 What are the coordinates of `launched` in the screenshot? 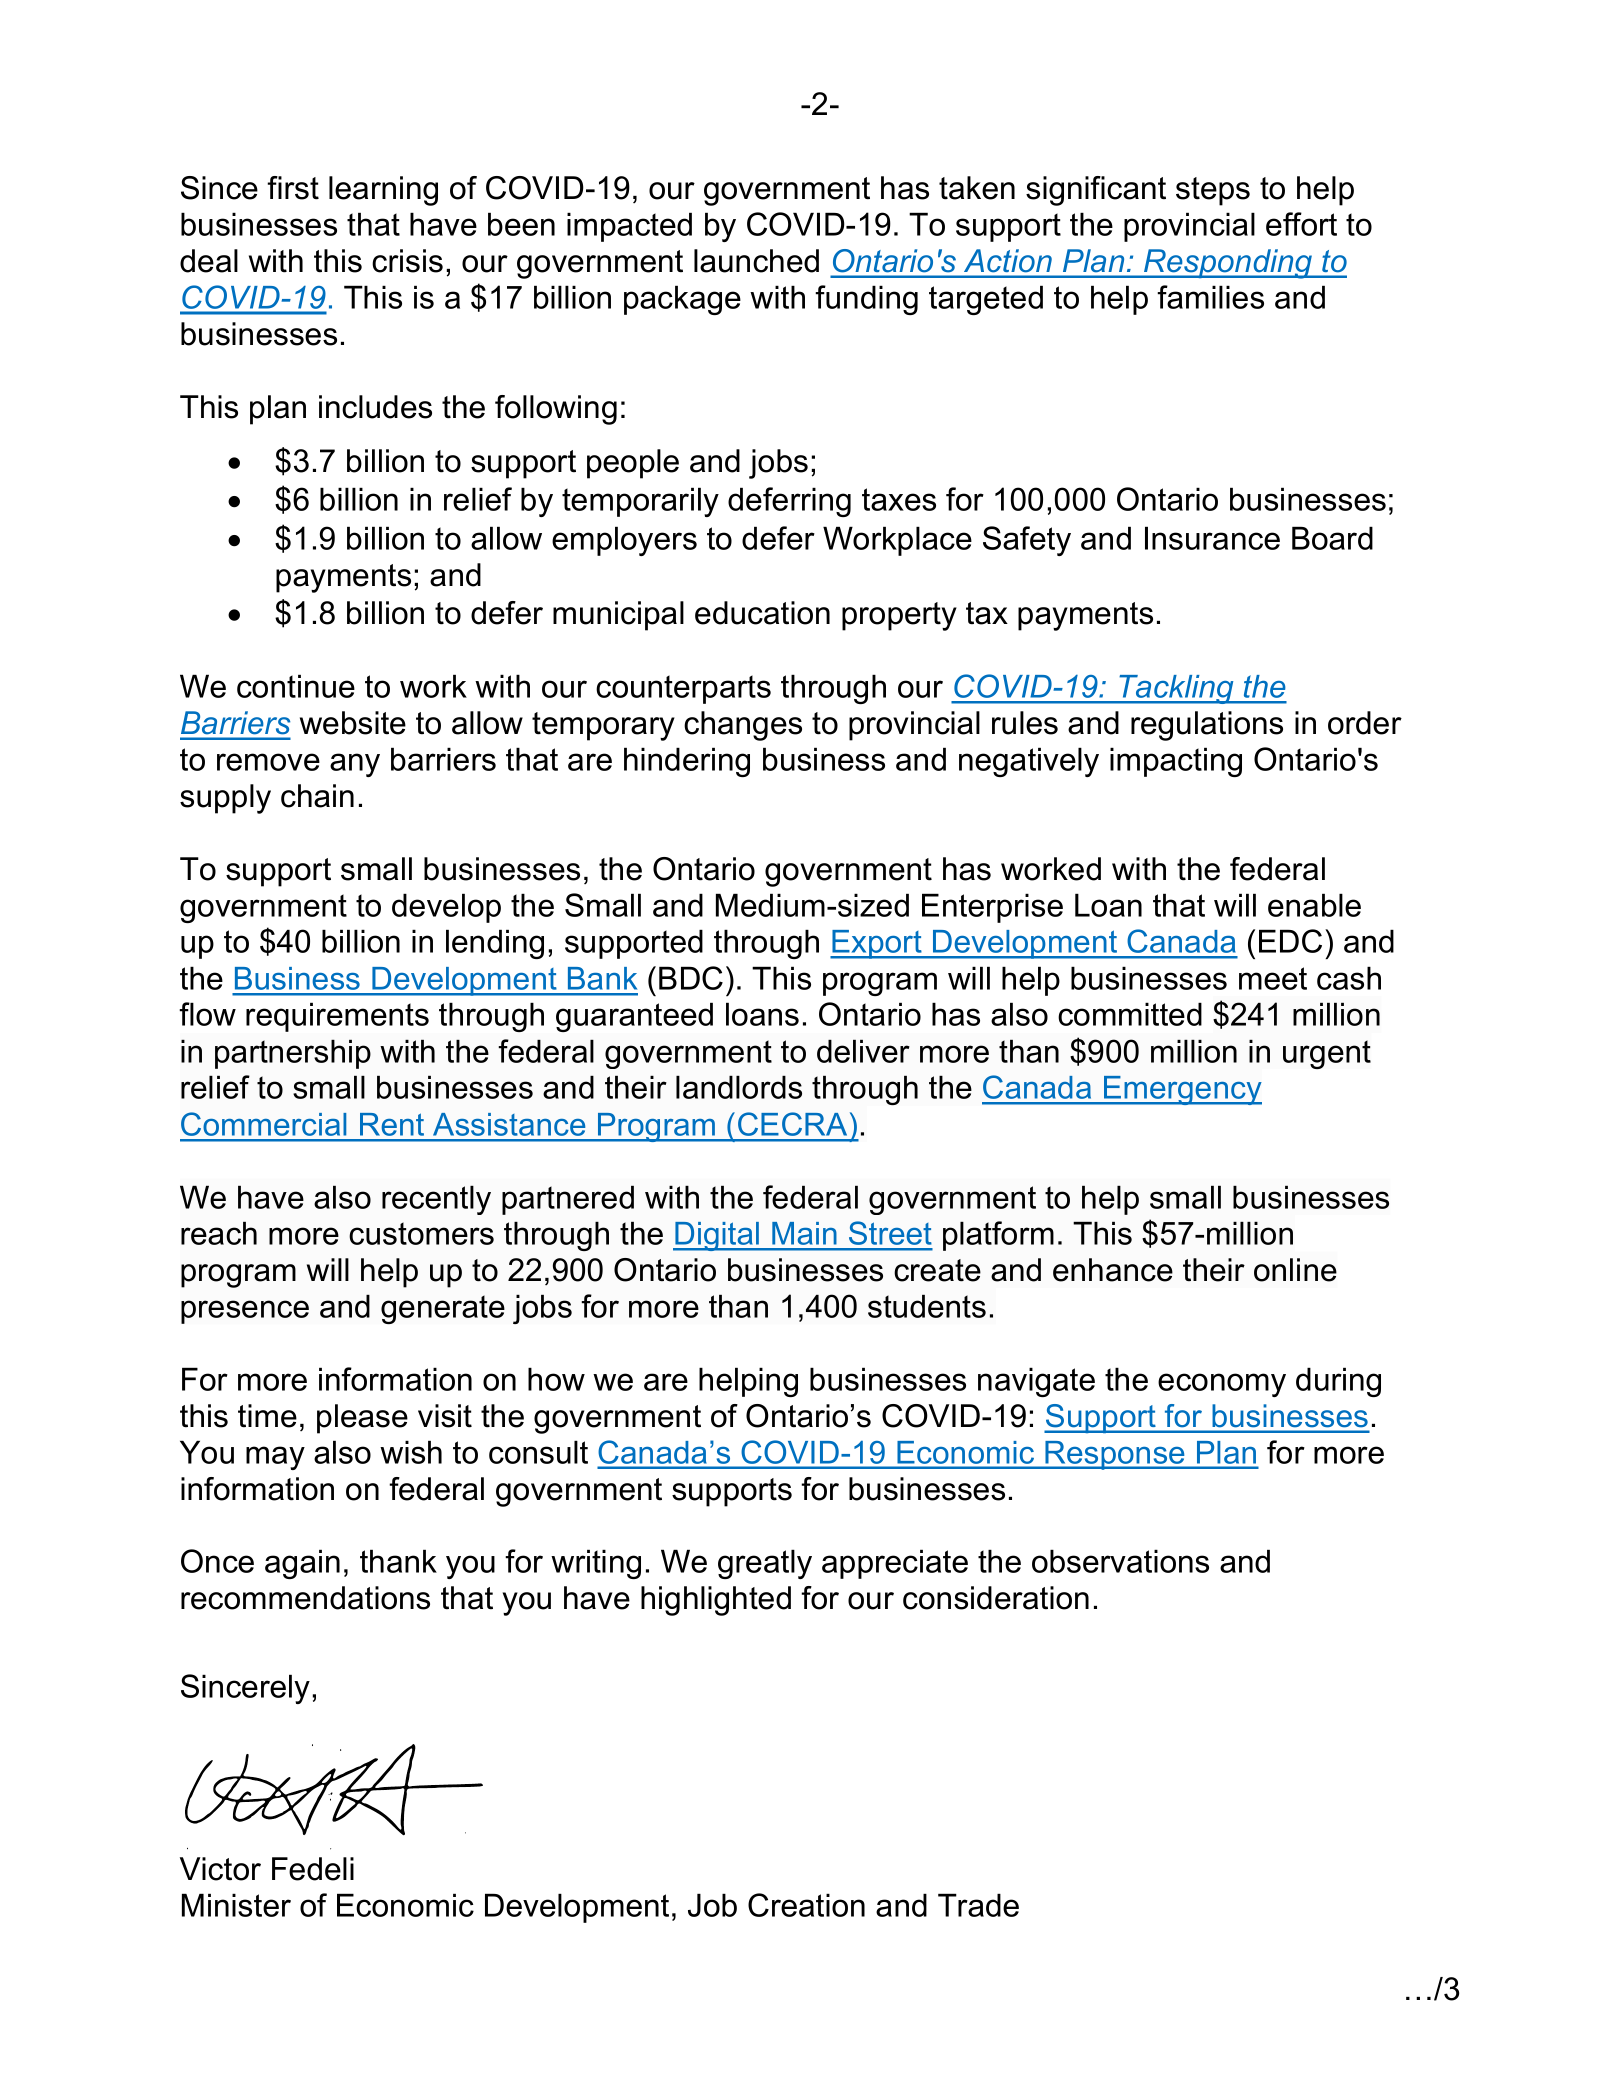 It's located at (756, 261).
